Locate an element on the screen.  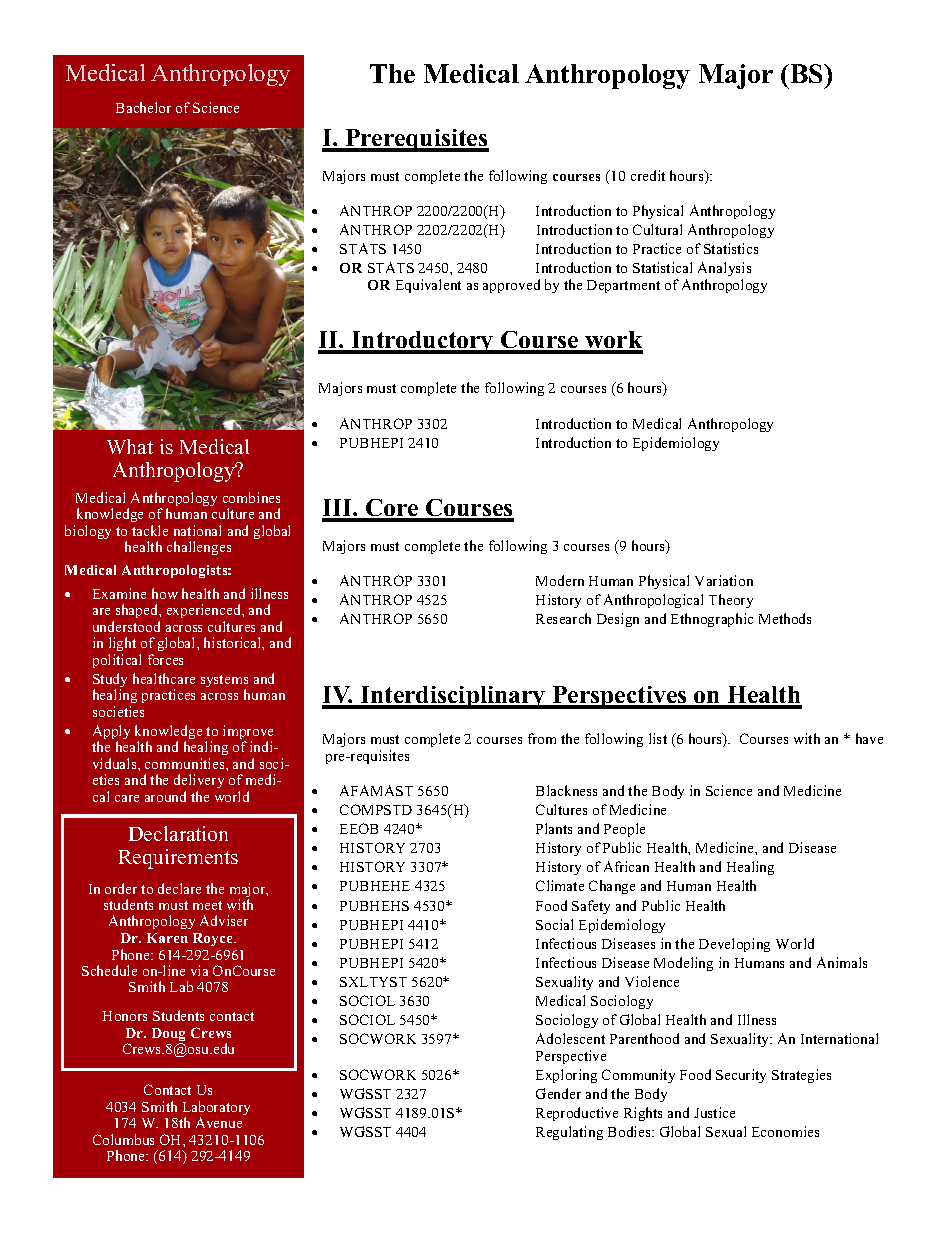
experienced is located at coordinates (205, 613).
